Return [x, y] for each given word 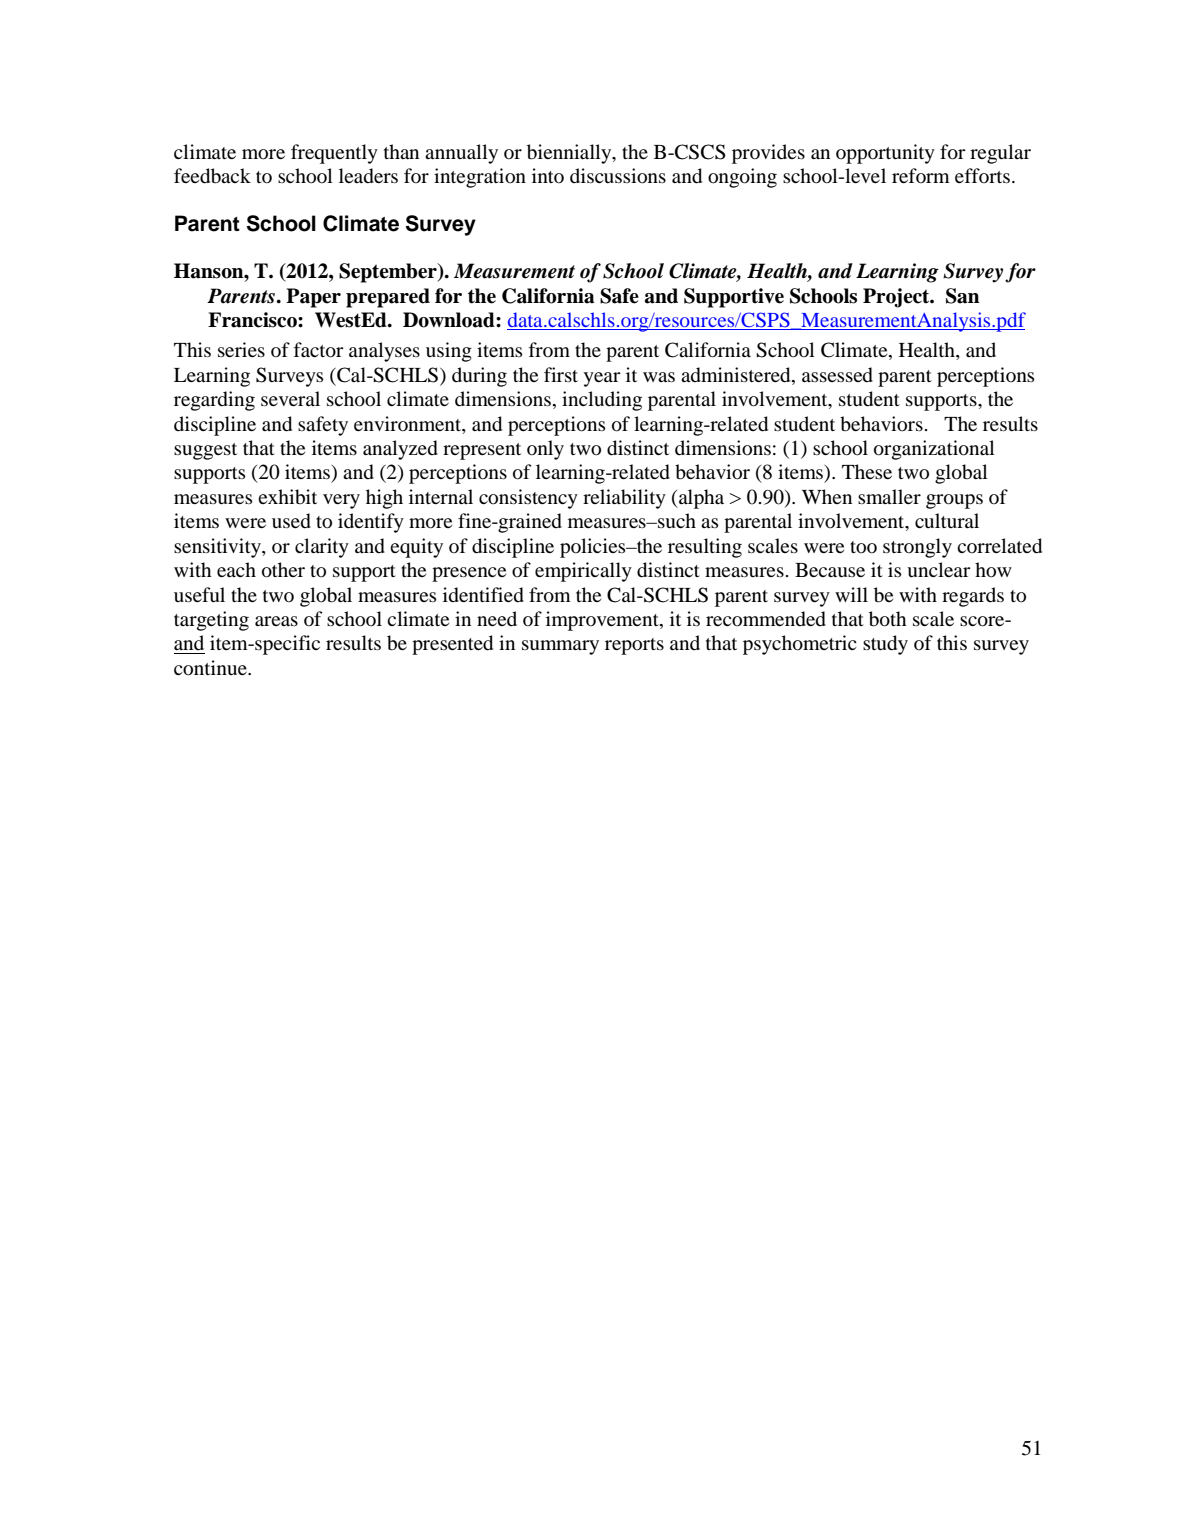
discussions [618, 176]
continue [211, 668]
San [963, 296]
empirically [583, 572]
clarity [322, 548]
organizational [934, 450]
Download [450, 320]
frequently [334, 154]
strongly [917, 548]
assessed [837, 375]
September [389, 273]
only [545, 450]
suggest [205, 451]
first [561, 374]
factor [318, 350]
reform [921, 175]
